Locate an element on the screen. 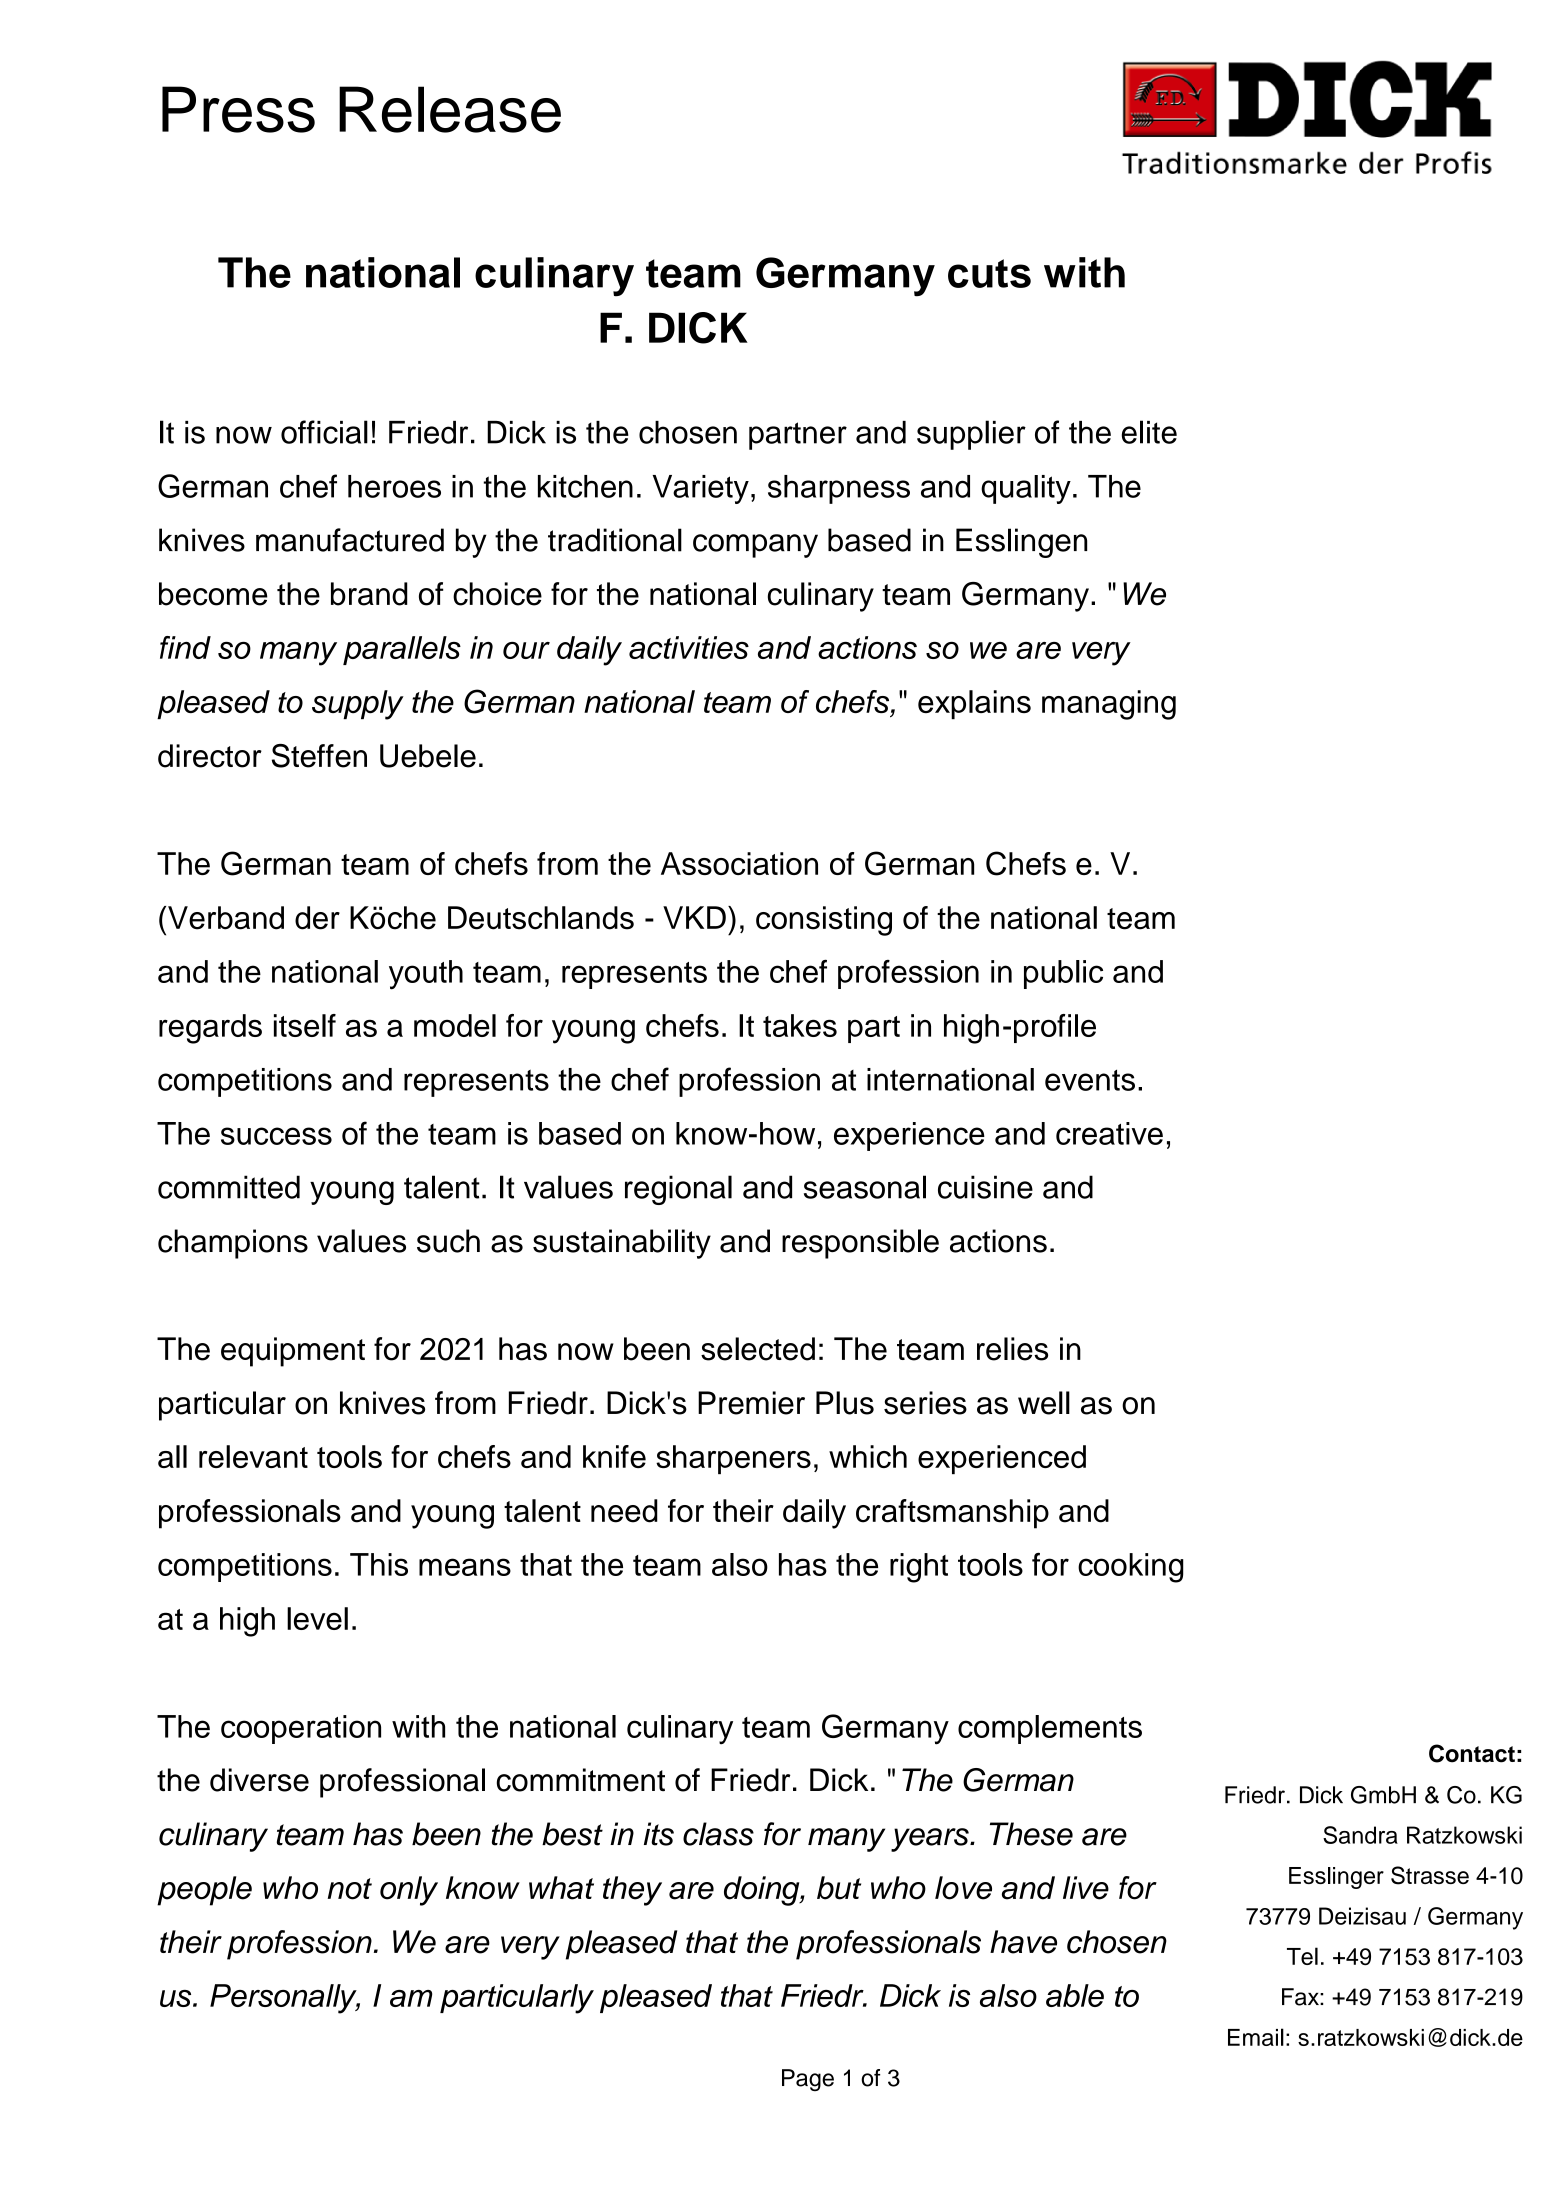  cuts is located at coordinates (989, 273).
